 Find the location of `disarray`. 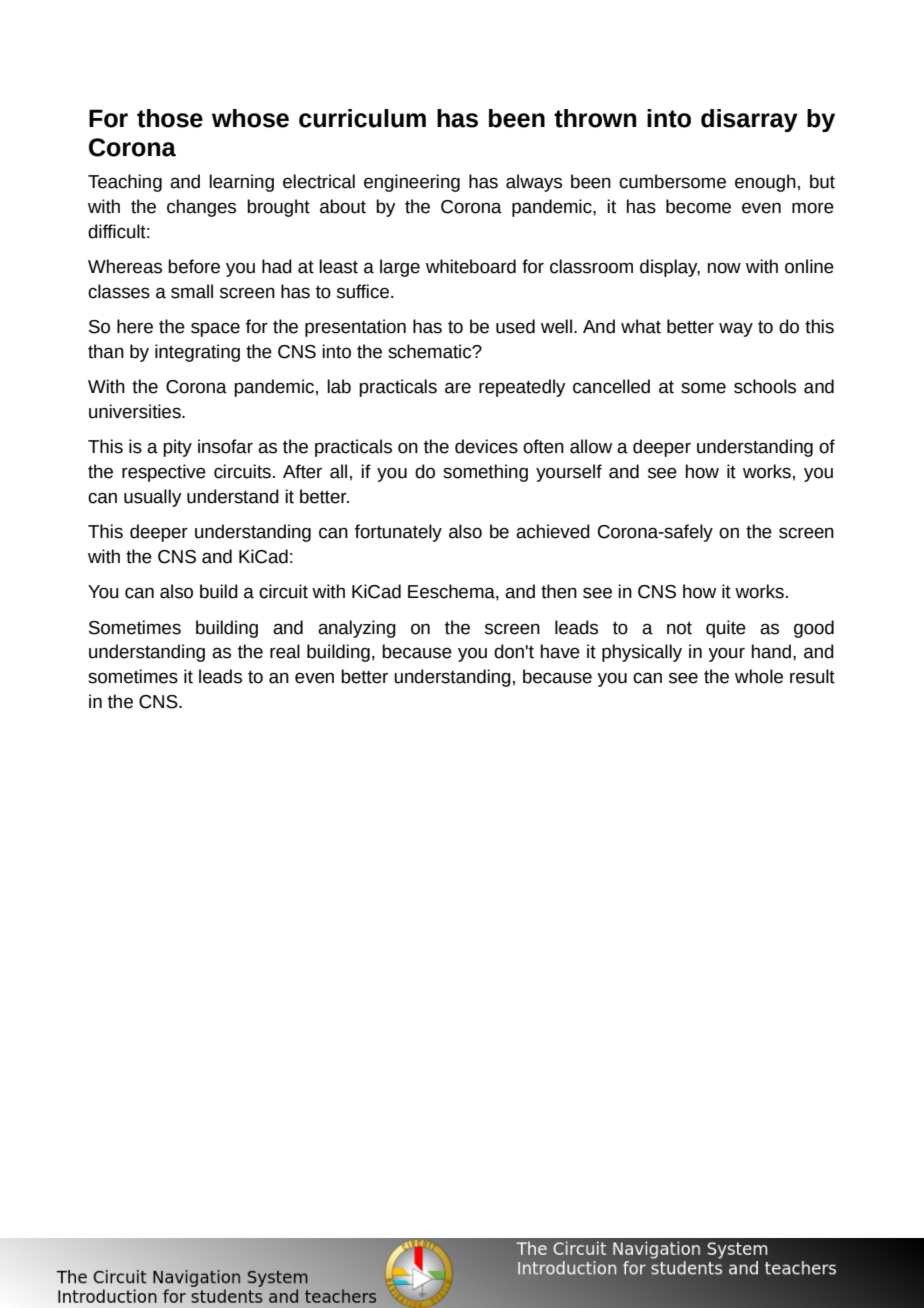

disarray is located at coordinates (749, 120).
